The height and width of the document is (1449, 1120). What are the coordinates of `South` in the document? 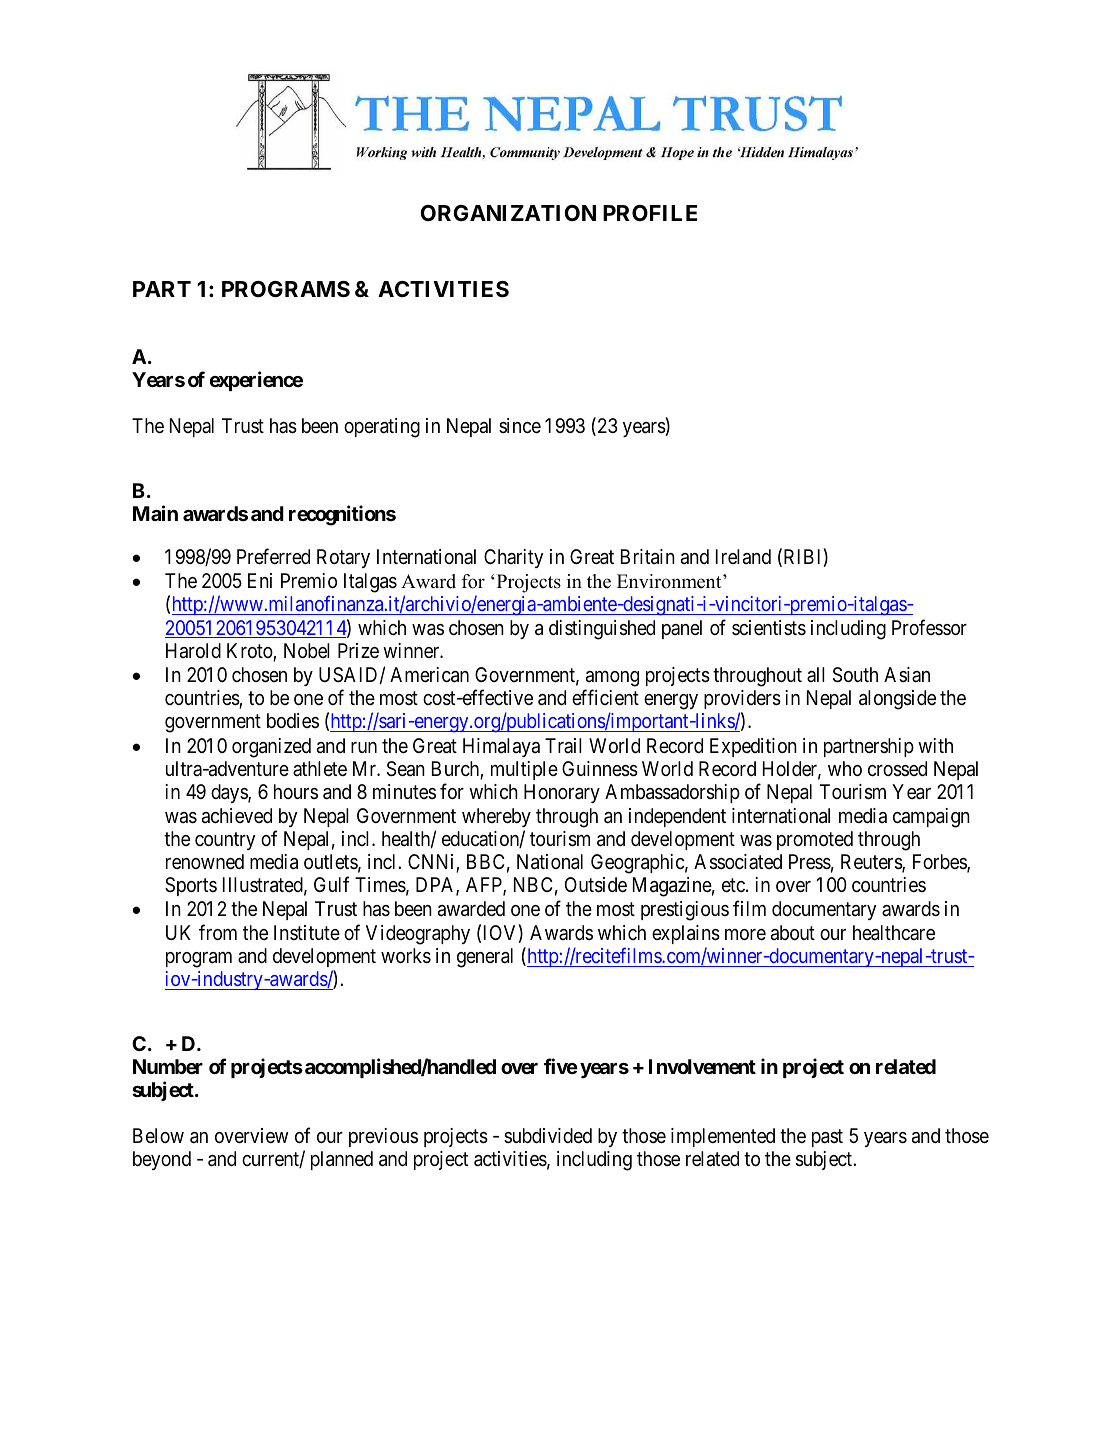 It's located at (855, 675).
